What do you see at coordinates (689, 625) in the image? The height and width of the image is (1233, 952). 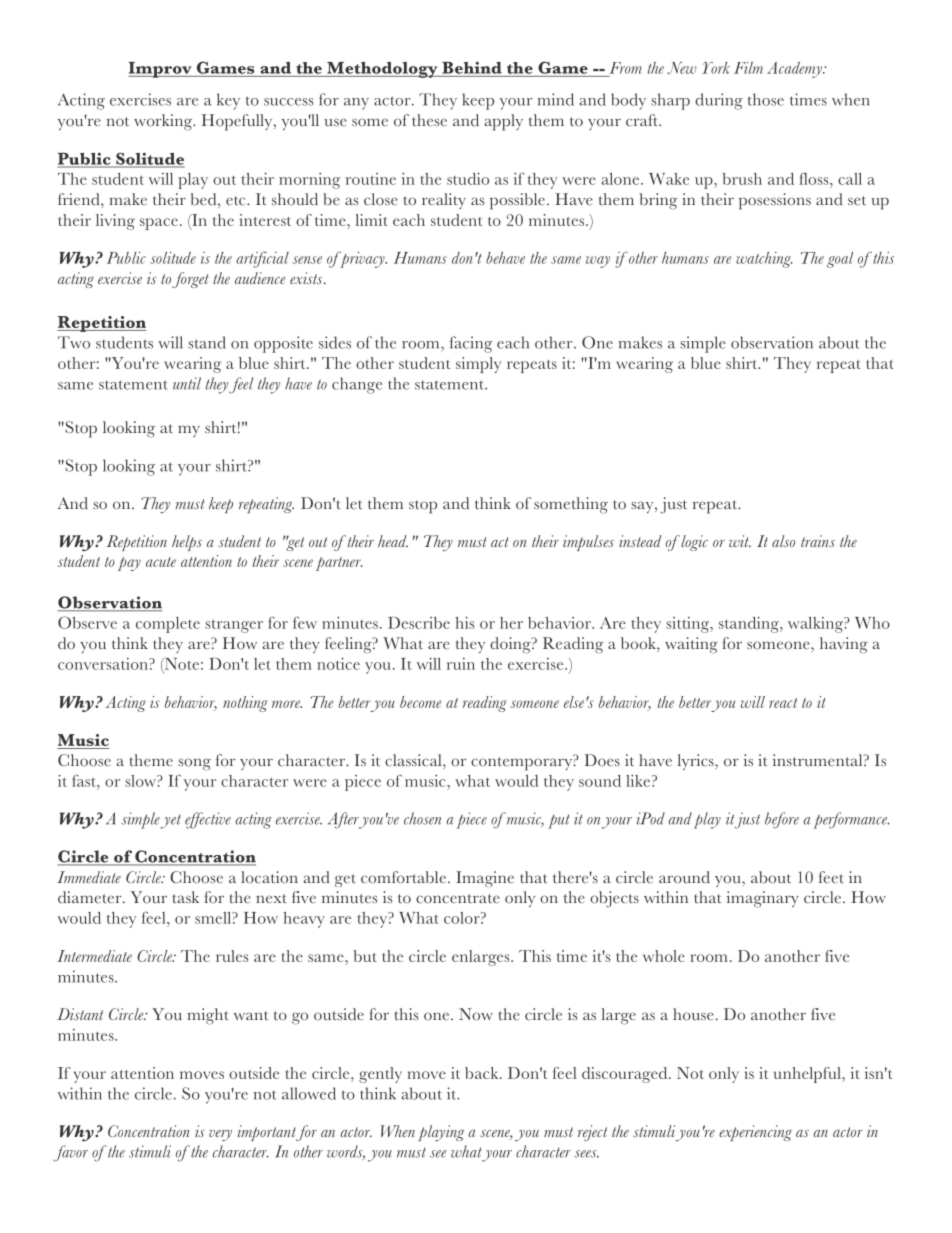 I see `sitting` at bounding box center [689, 625].
